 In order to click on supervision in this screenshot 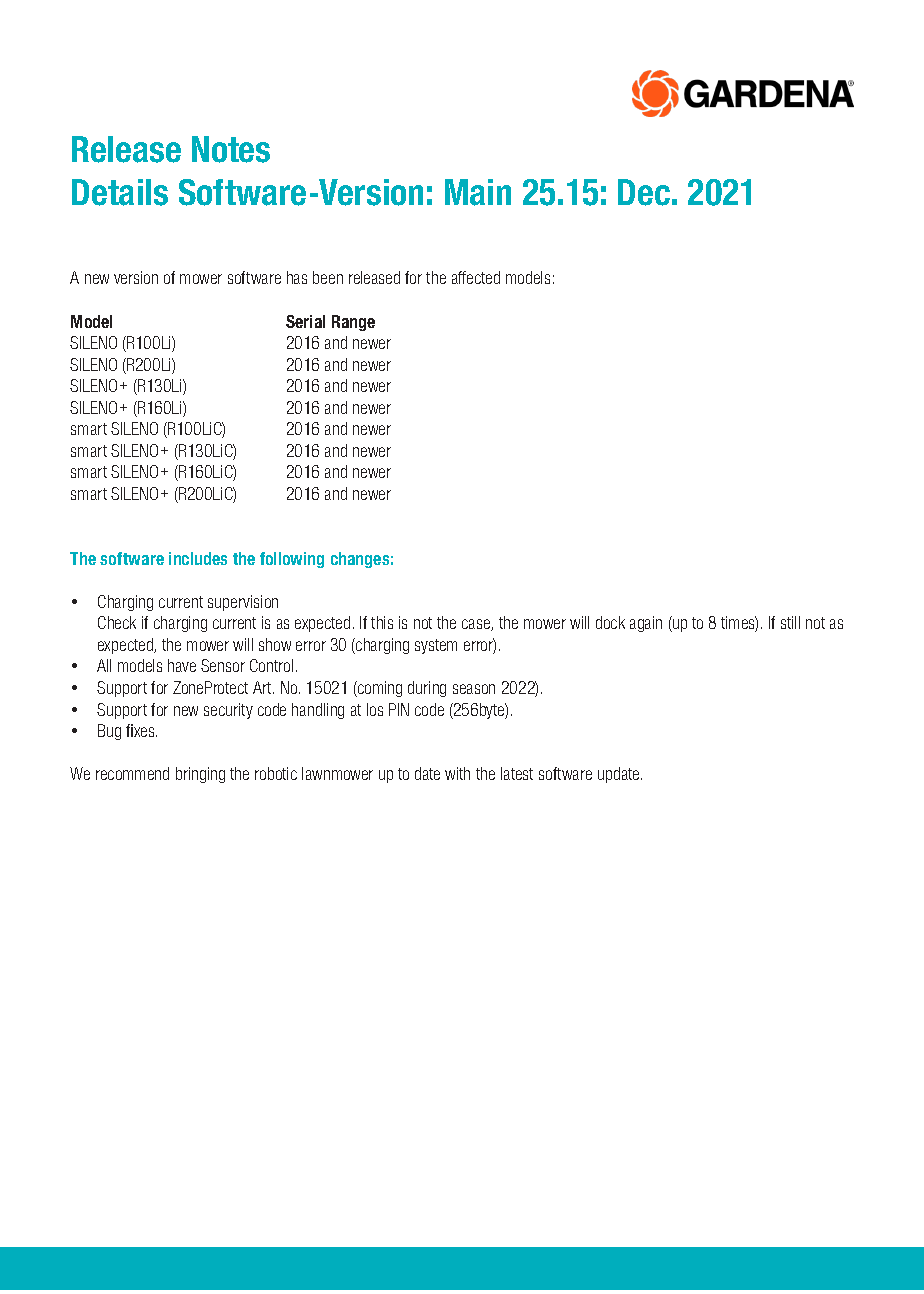, I will do `click(243, 603)`.
